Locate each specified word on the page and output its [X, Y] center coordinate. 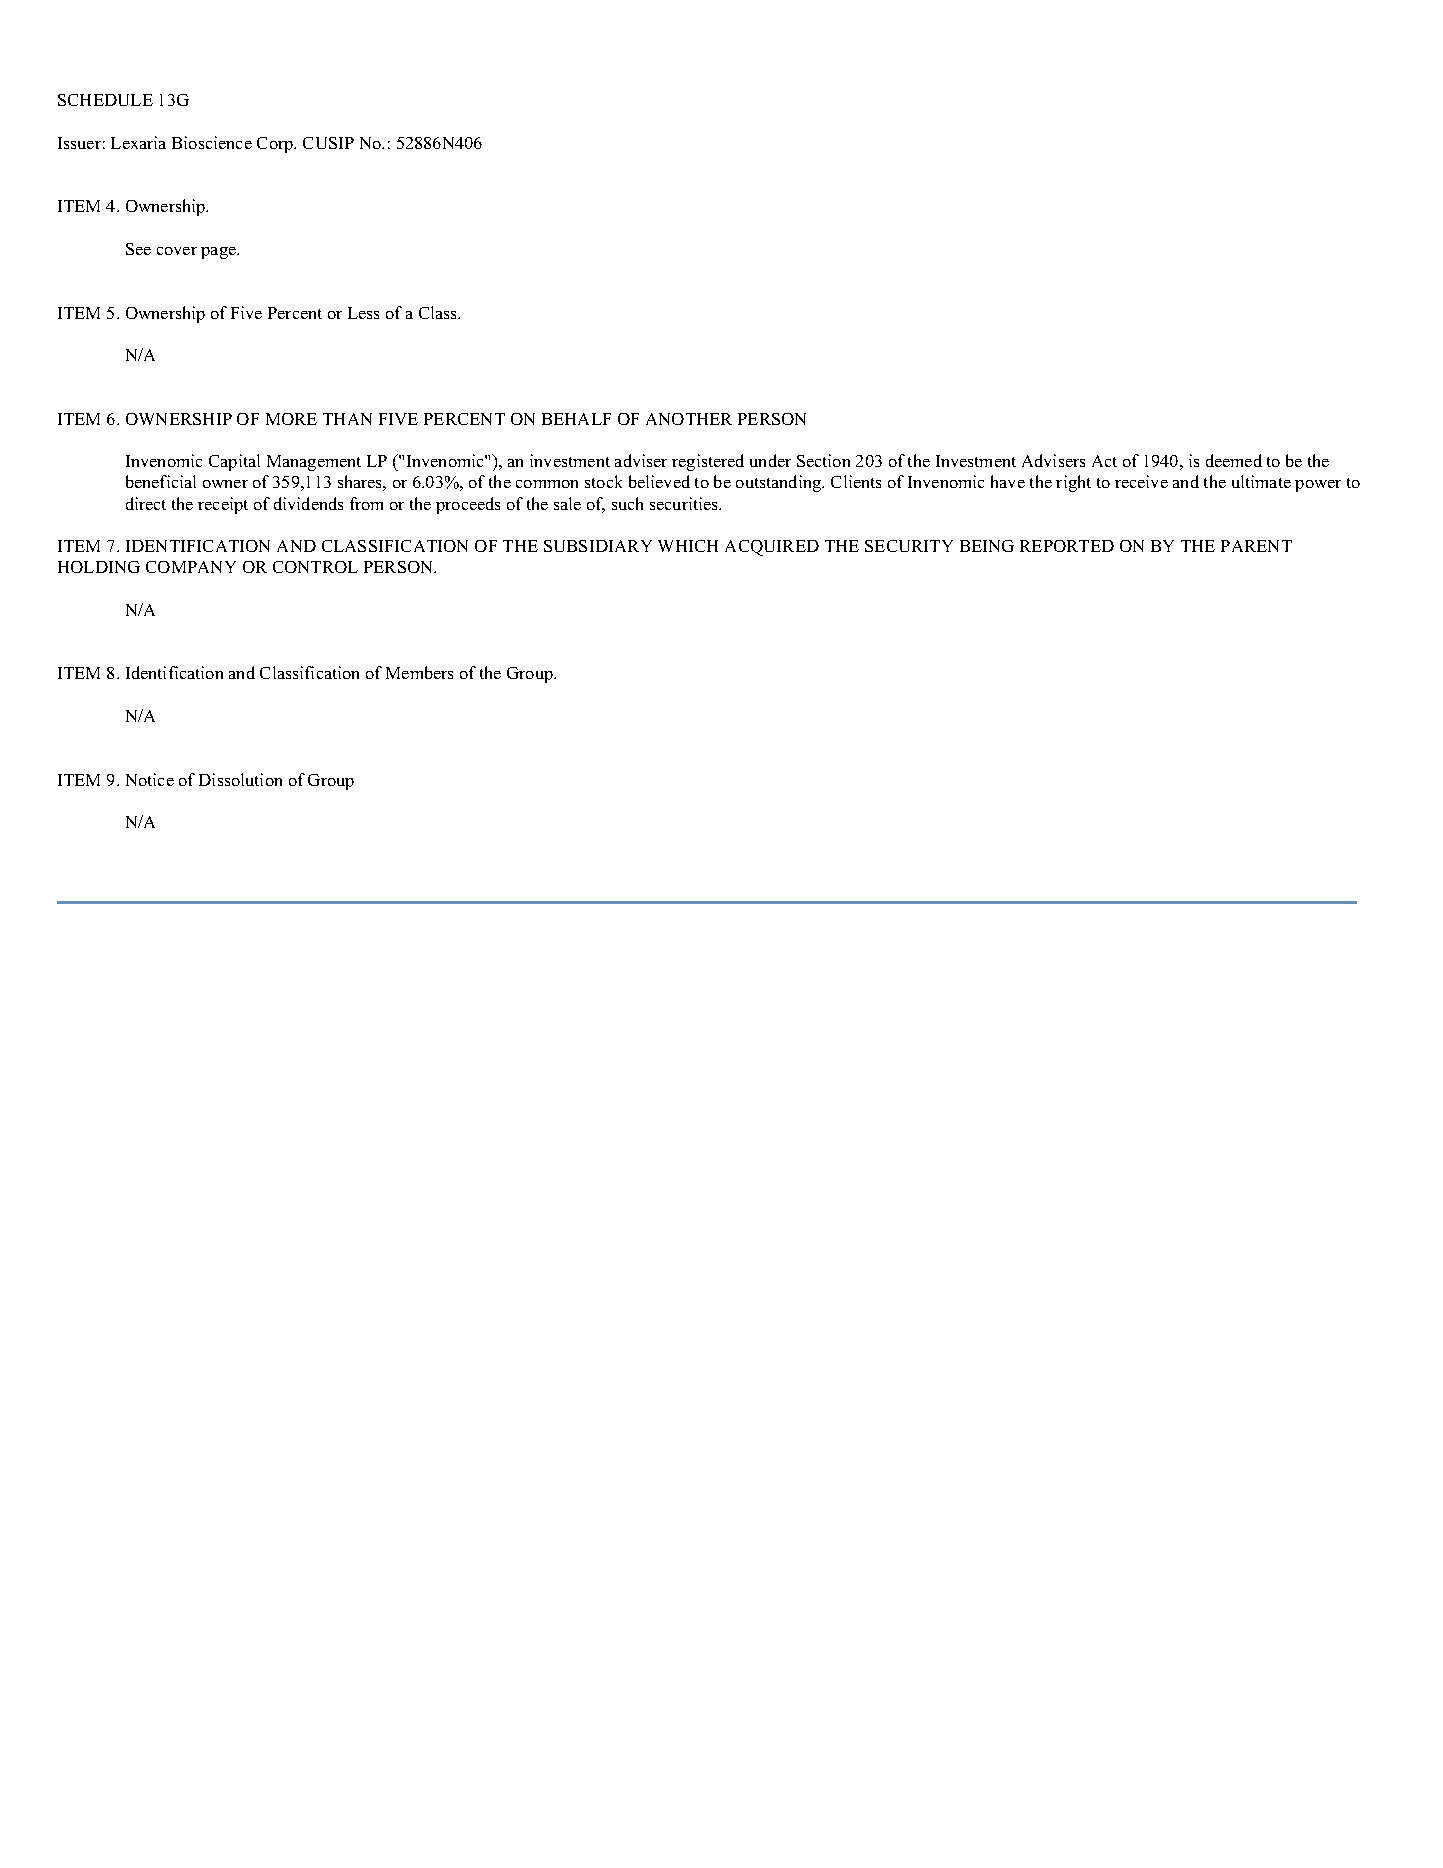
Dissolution [240, 779]
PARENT [1256, 546]
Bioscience [212, 142]
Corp [276, 145]
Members [419, 672]
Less [363, 313]
